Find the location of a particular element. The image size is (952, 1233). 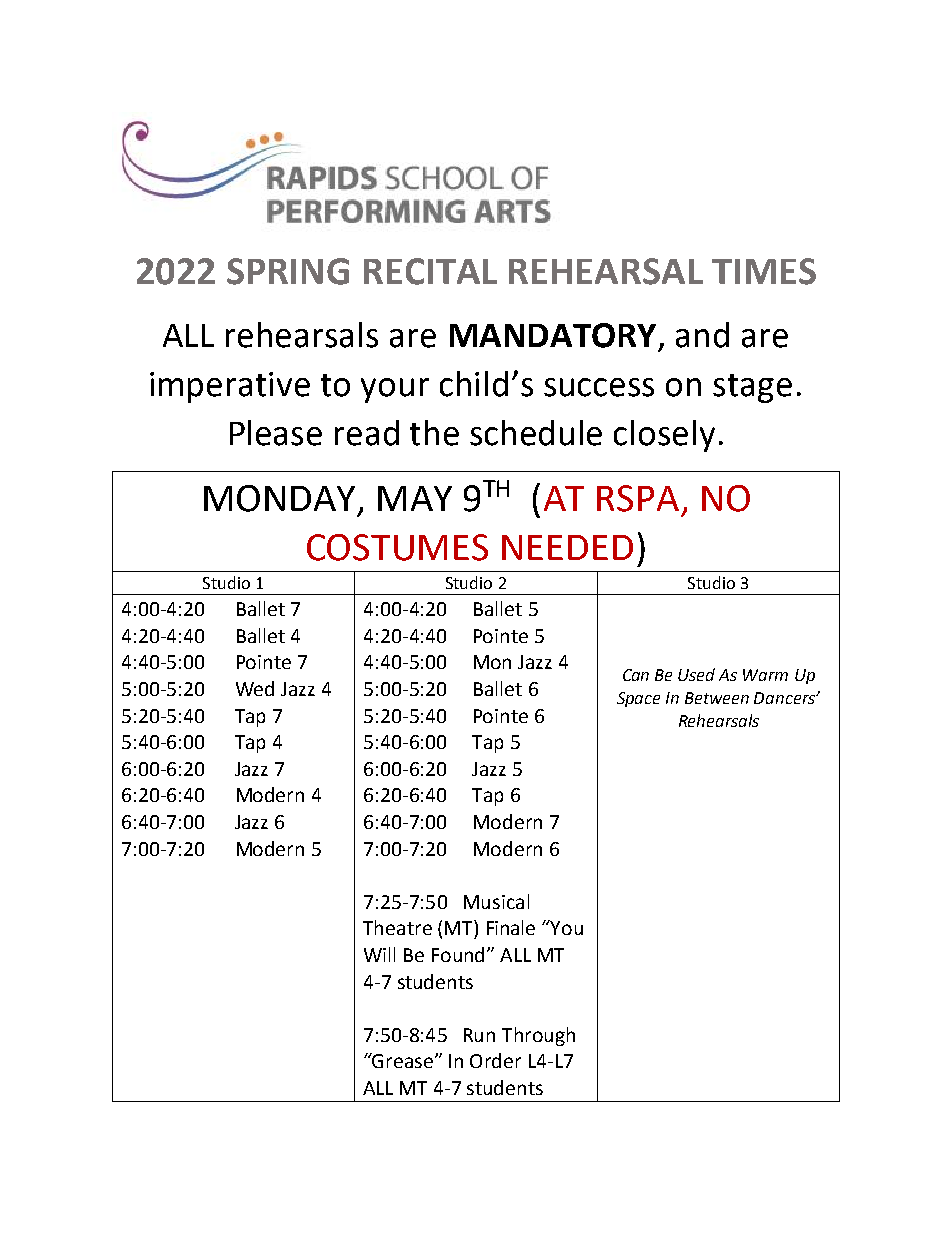

Wed is located at coordinates (255, 688).
